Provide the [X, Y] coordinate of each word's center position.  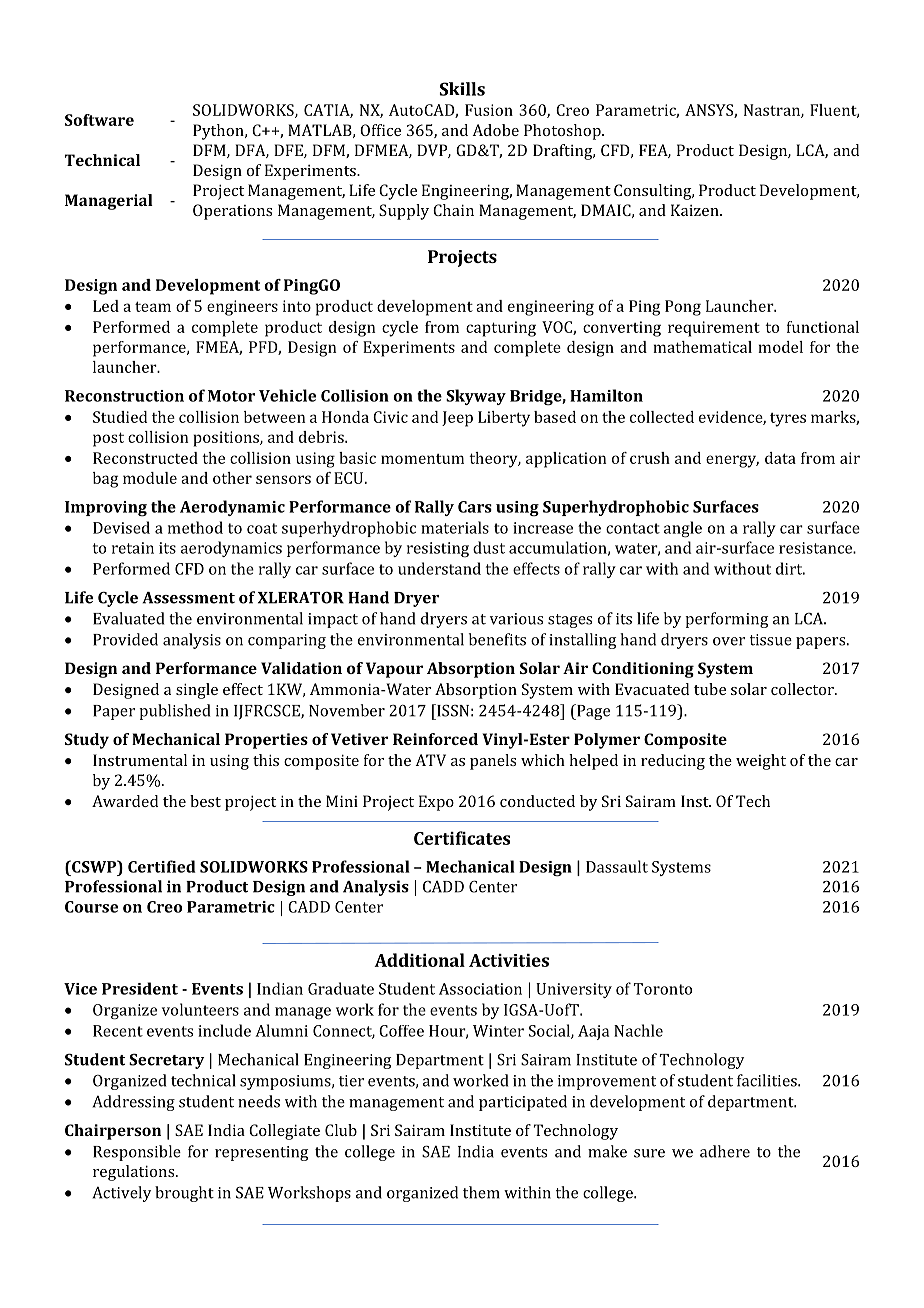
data [780, 458]
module [150, 478]
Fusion [489, 110]
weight [761, 762]
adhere [725, 1151]
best [205, 801]
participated [523, 1103]
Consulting [654, 192]
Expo [436, 803]
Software [99, 120]
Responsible [137, 1153]
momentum [422, 459]
